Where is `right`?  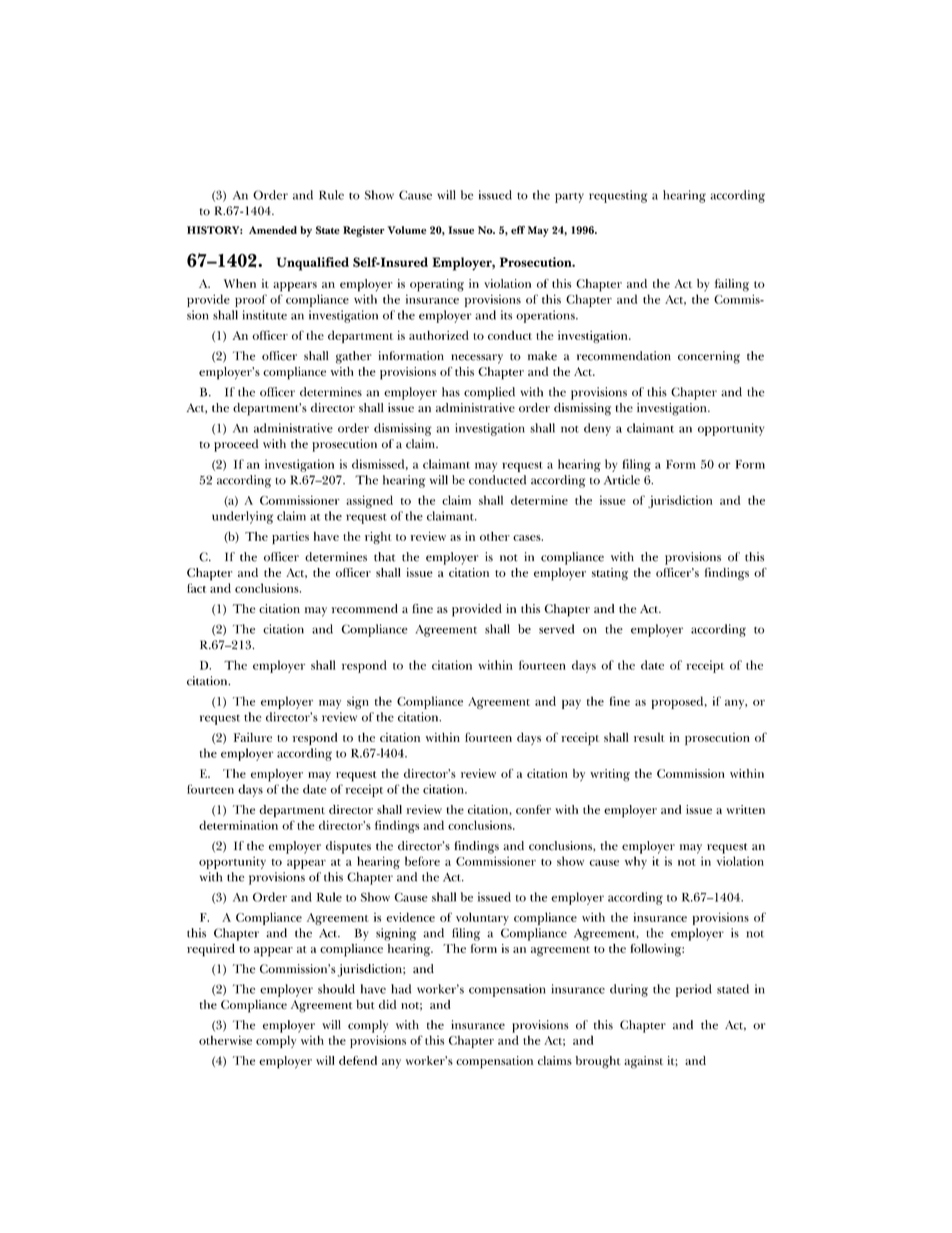 right is located at coordinates (378, 538).
